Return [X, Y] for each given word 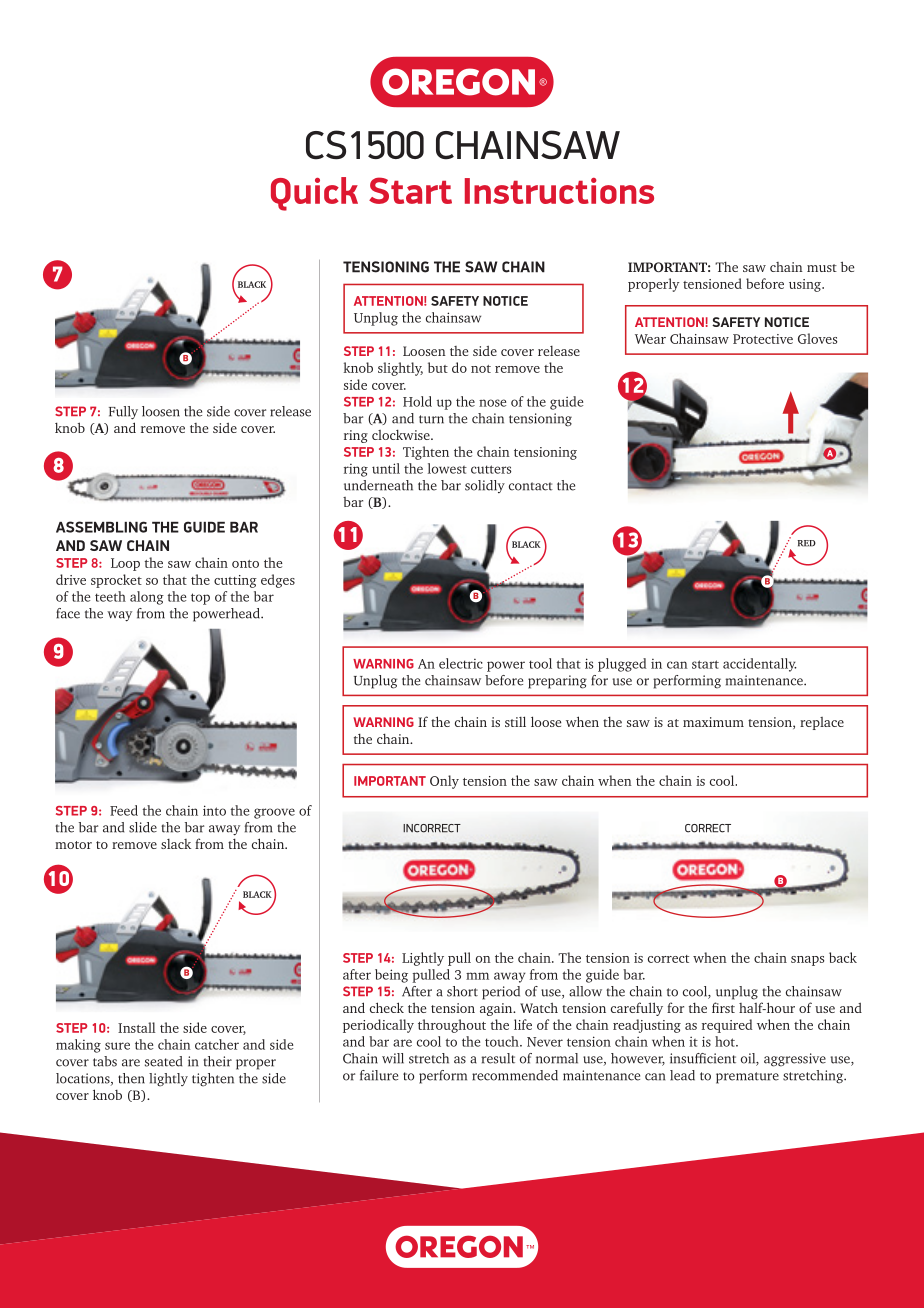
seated [163, 1061]
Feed [124, 810]
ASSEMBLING [101, 527]
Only [444, 782]
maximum [713, 722]
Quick [314, 194]
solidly [485, 486]
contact [531, 486]
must [822, 268]
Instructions [559, 191]
